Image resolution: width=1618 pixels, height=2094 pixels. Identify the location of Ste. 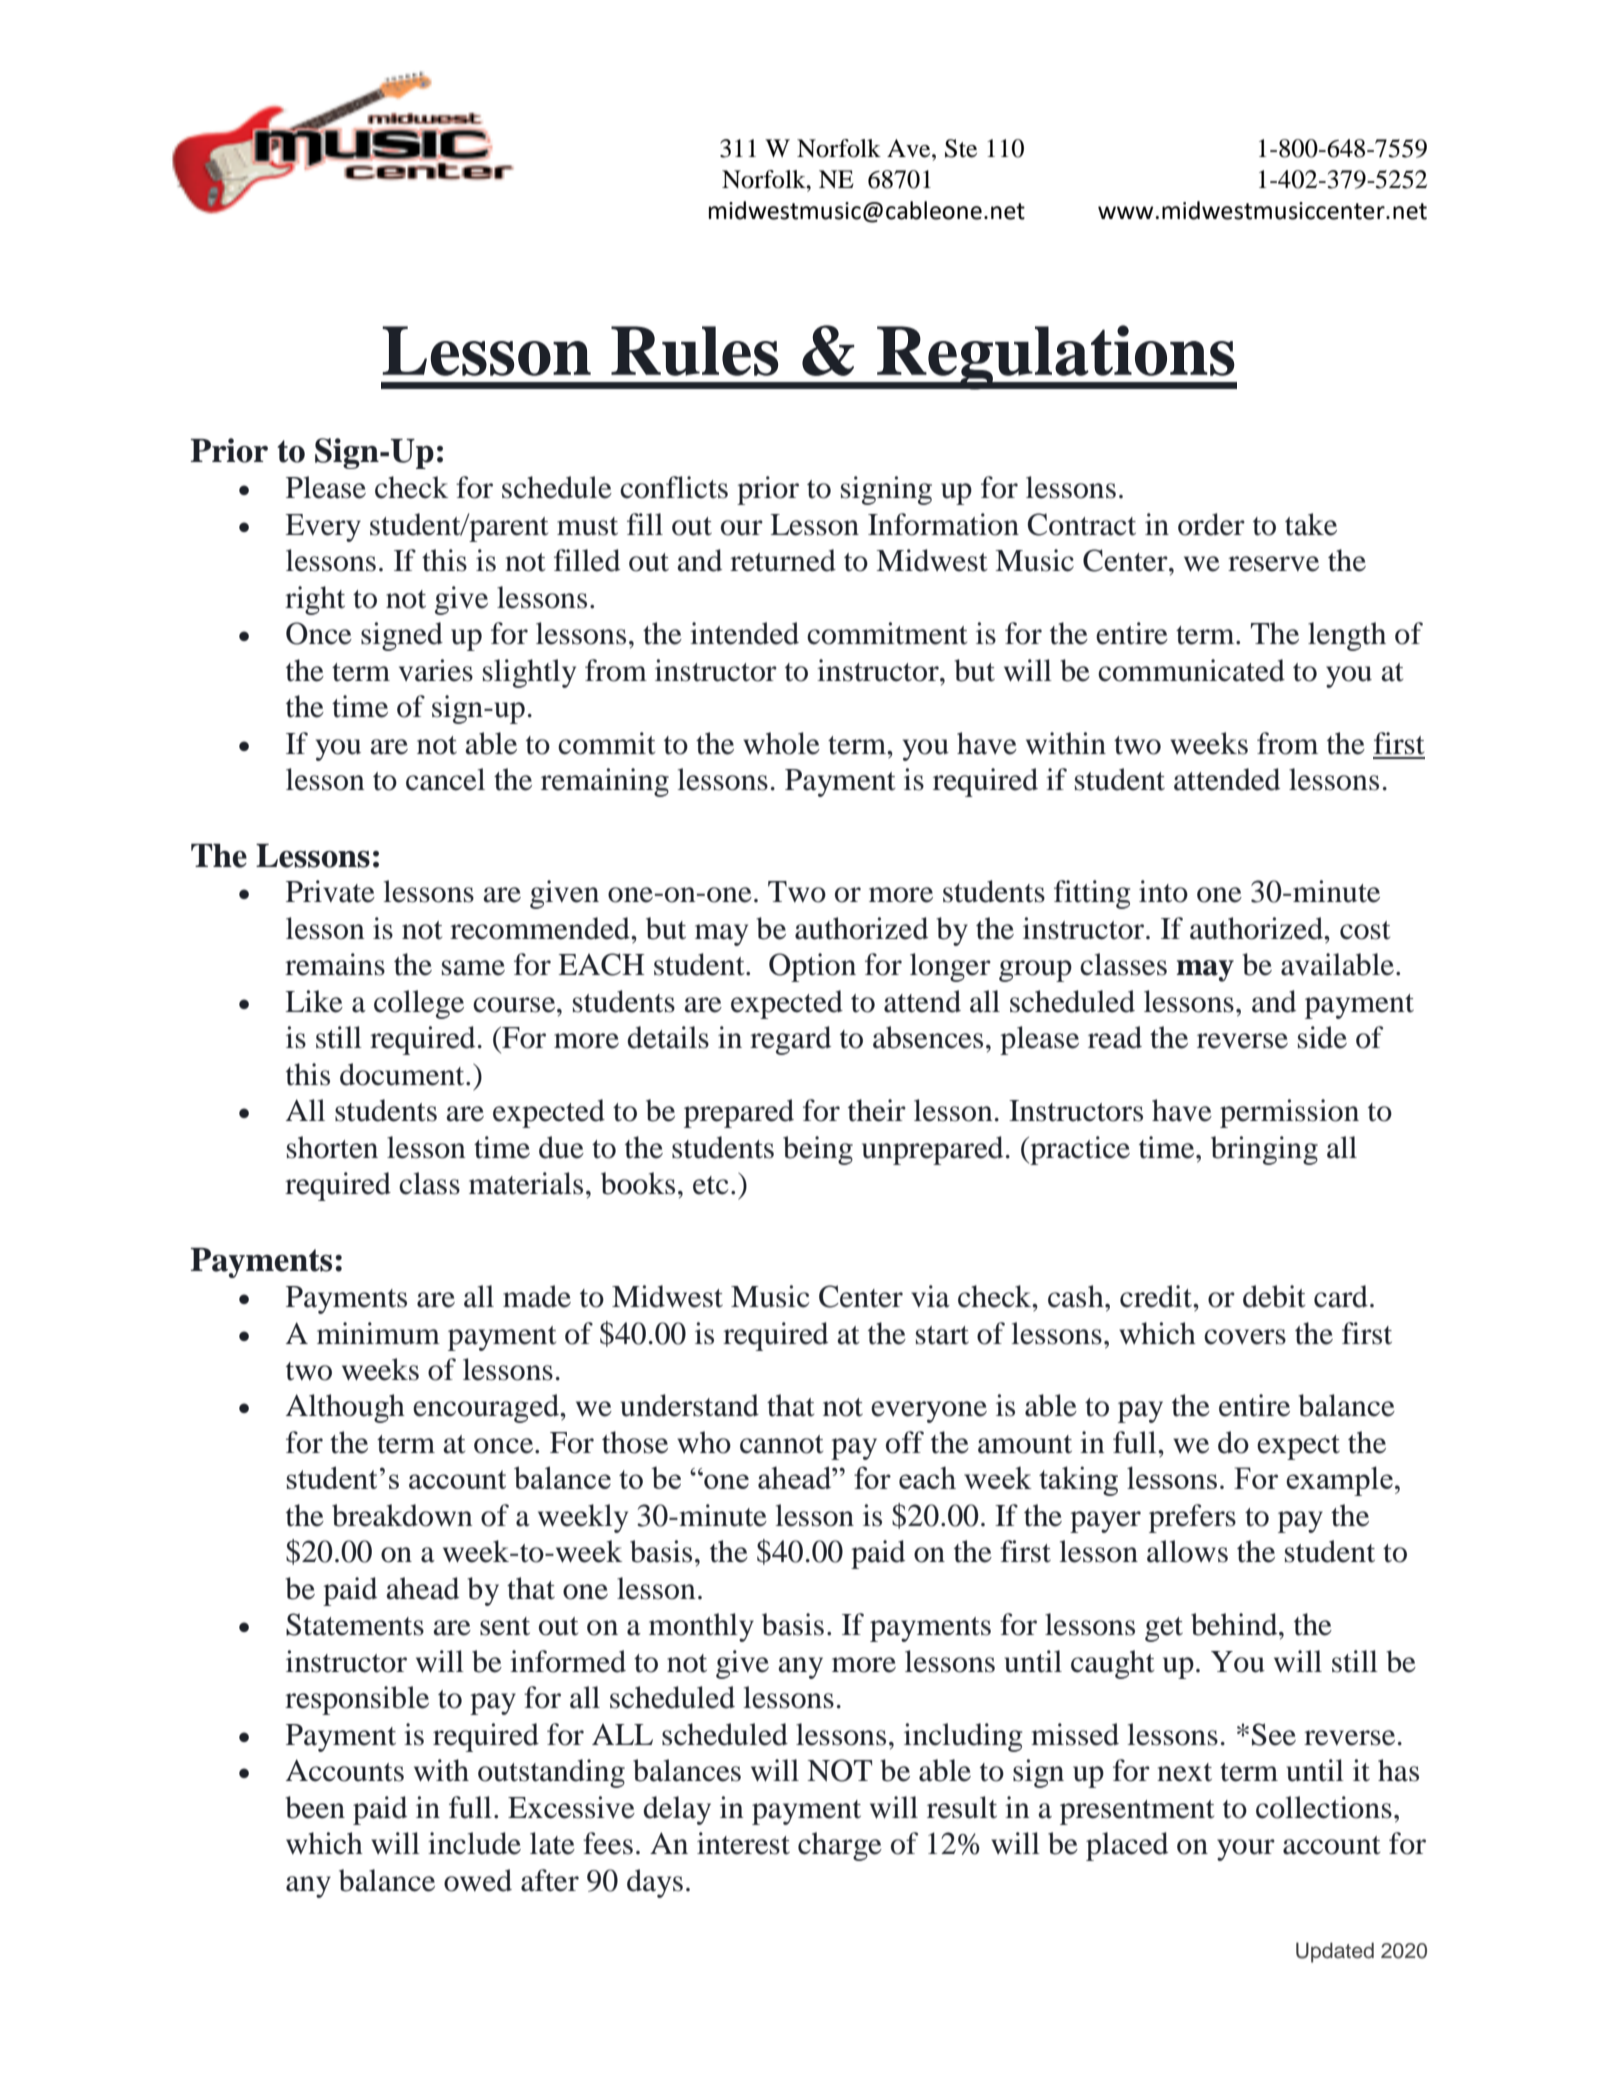
(961, 148).
